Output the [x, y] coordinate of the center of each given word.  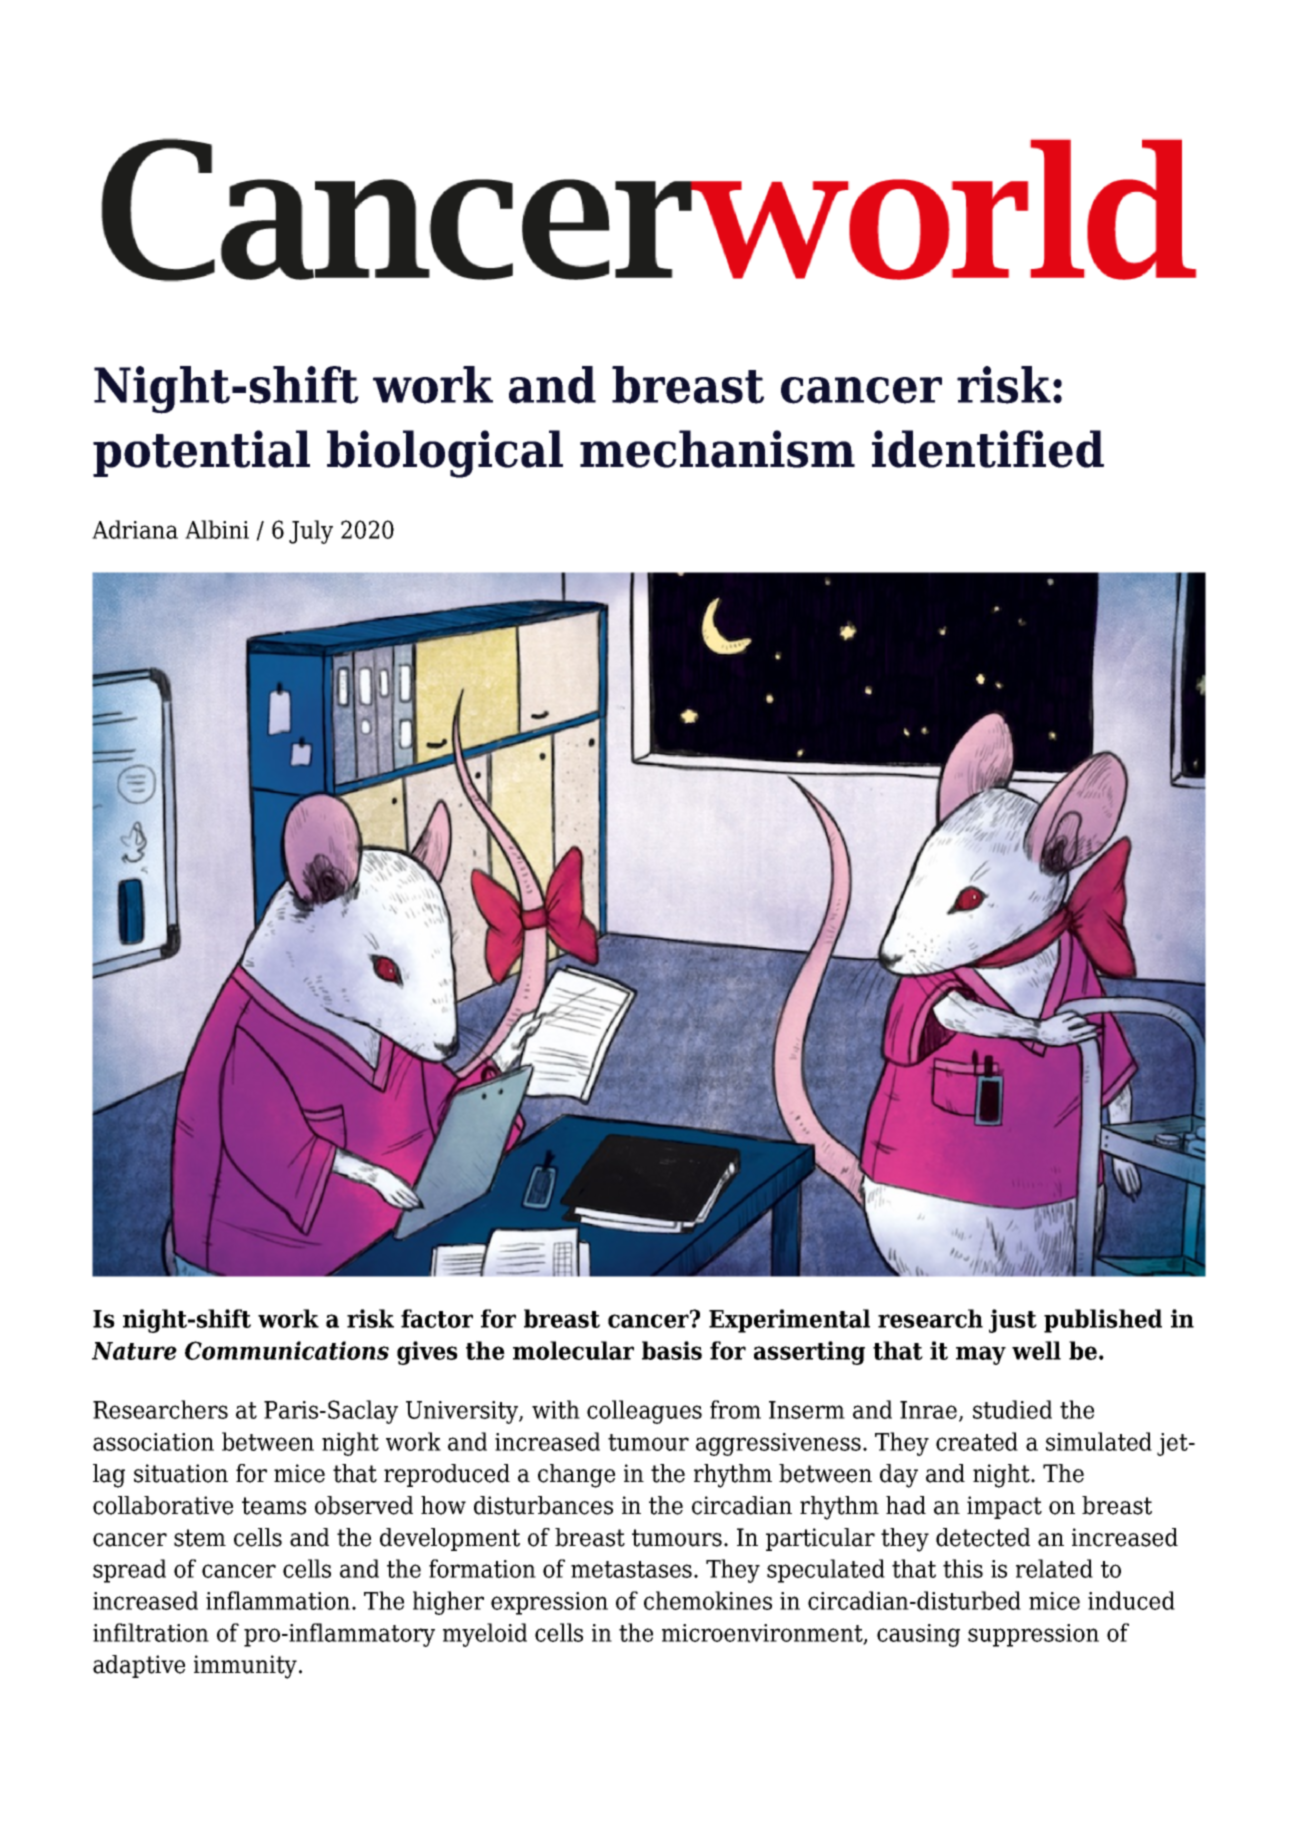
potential [201, 453]
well [1036, 1350]
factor [437, 1318]
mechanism [717, 449]
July [311, 532]
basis [672, 1350]
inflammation [279, 1600]
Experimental [789, 1321]
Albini [217, 529]
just [1013, 1321]
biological [445, 454]
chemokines [708, 1600]
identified [988, 449]
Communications [287, 1350]
